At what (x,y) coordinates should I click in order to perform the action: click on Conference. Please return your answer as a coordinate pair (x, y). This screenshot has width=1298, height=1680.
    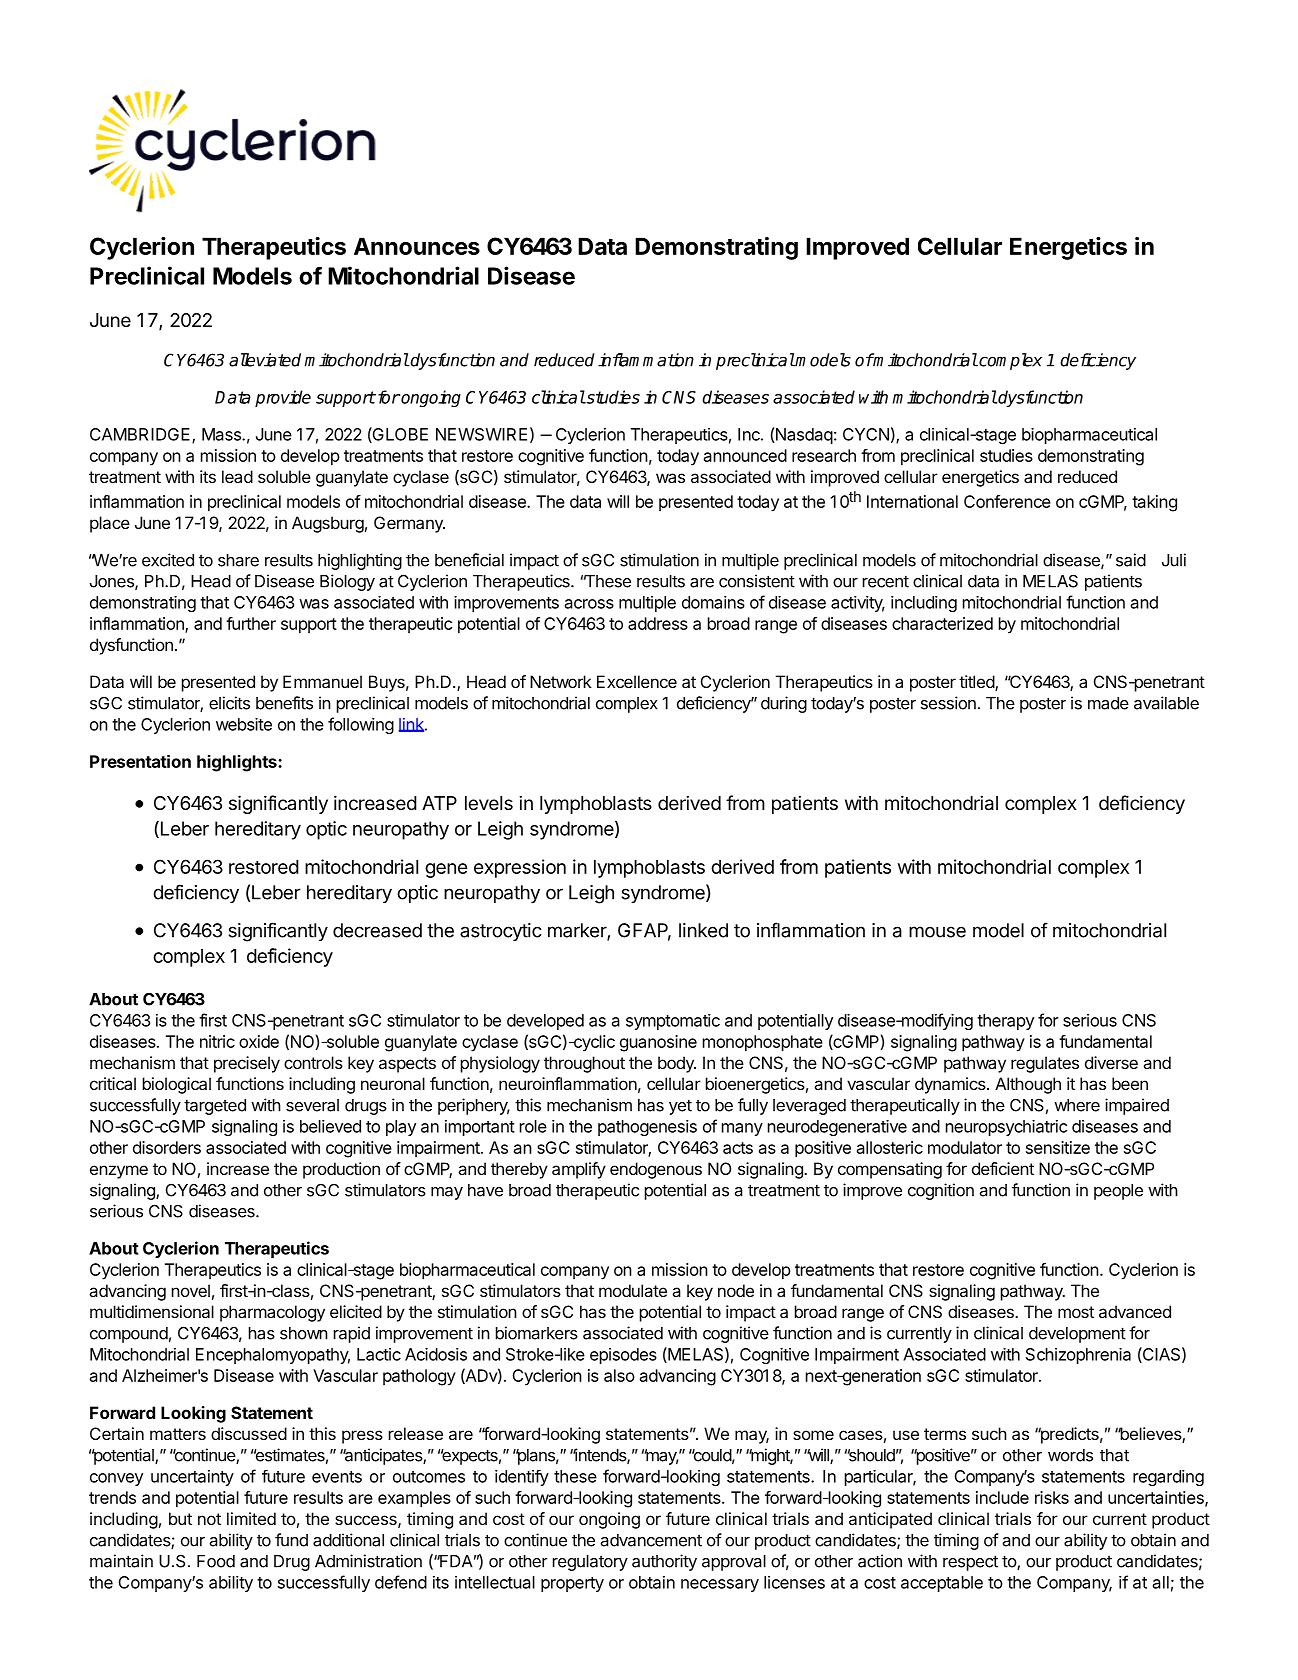
    Looking at the image, I should click on (1007, 501).
